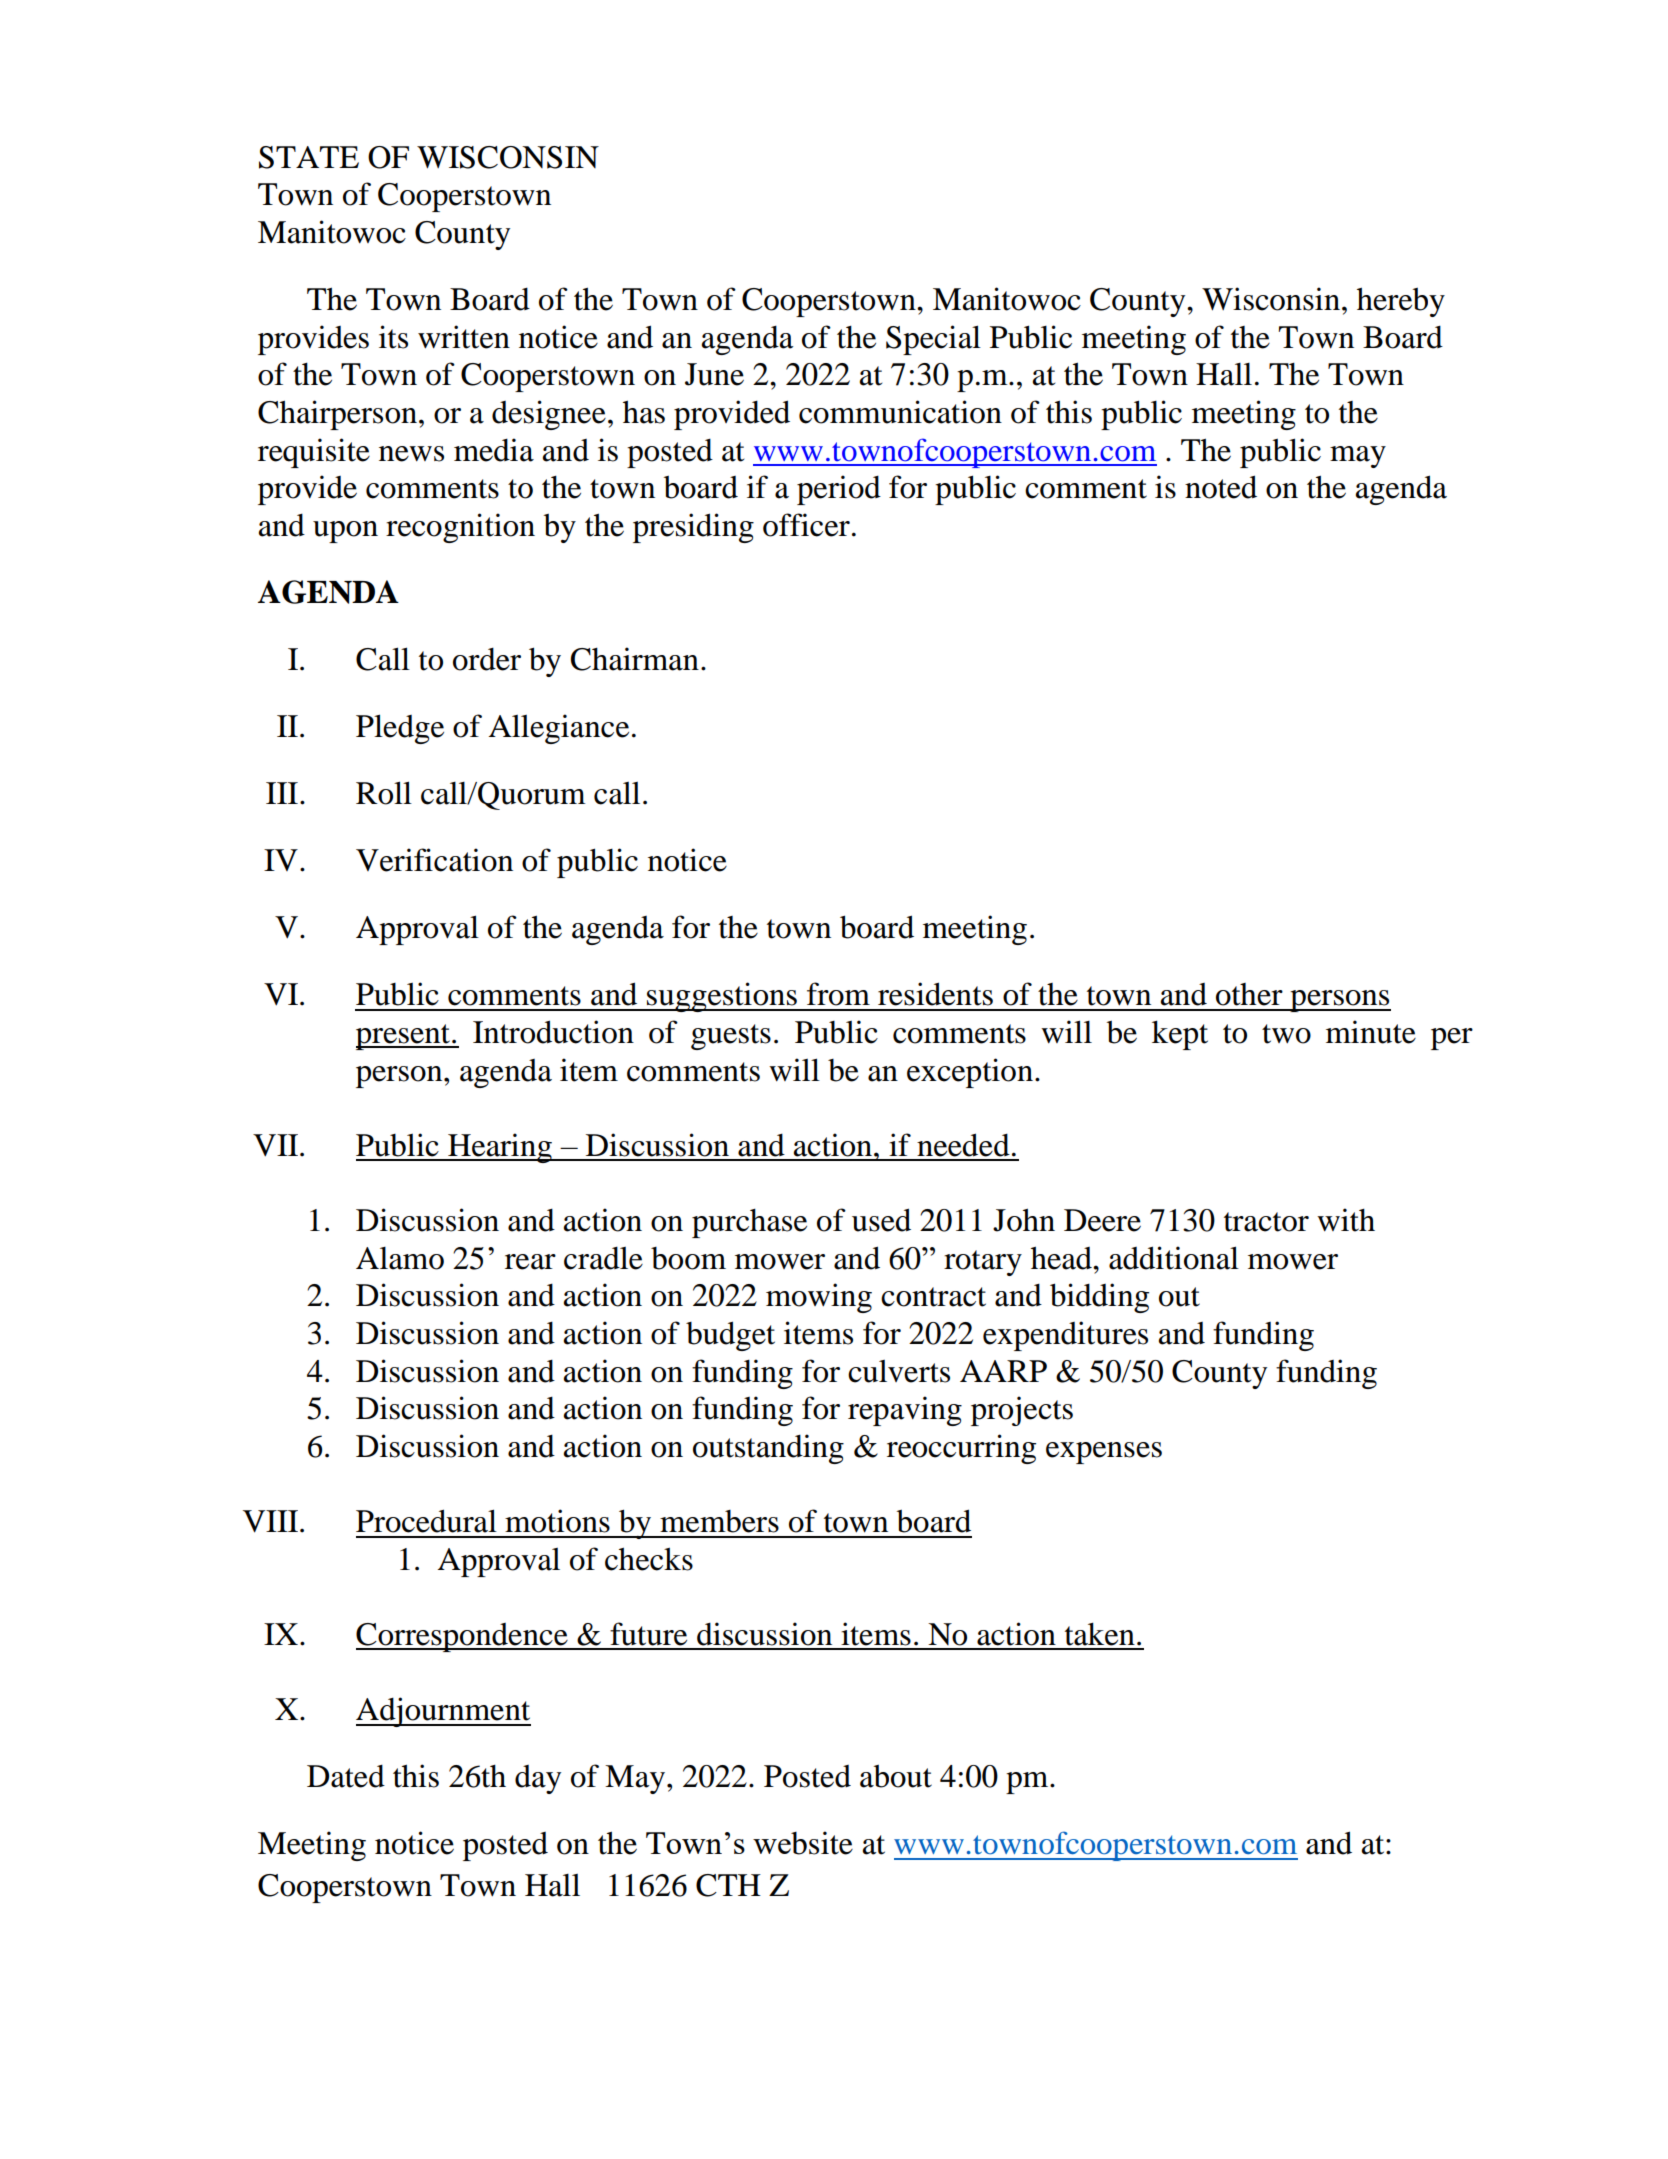  I want to click on Alamo, so click(400, 1258).
